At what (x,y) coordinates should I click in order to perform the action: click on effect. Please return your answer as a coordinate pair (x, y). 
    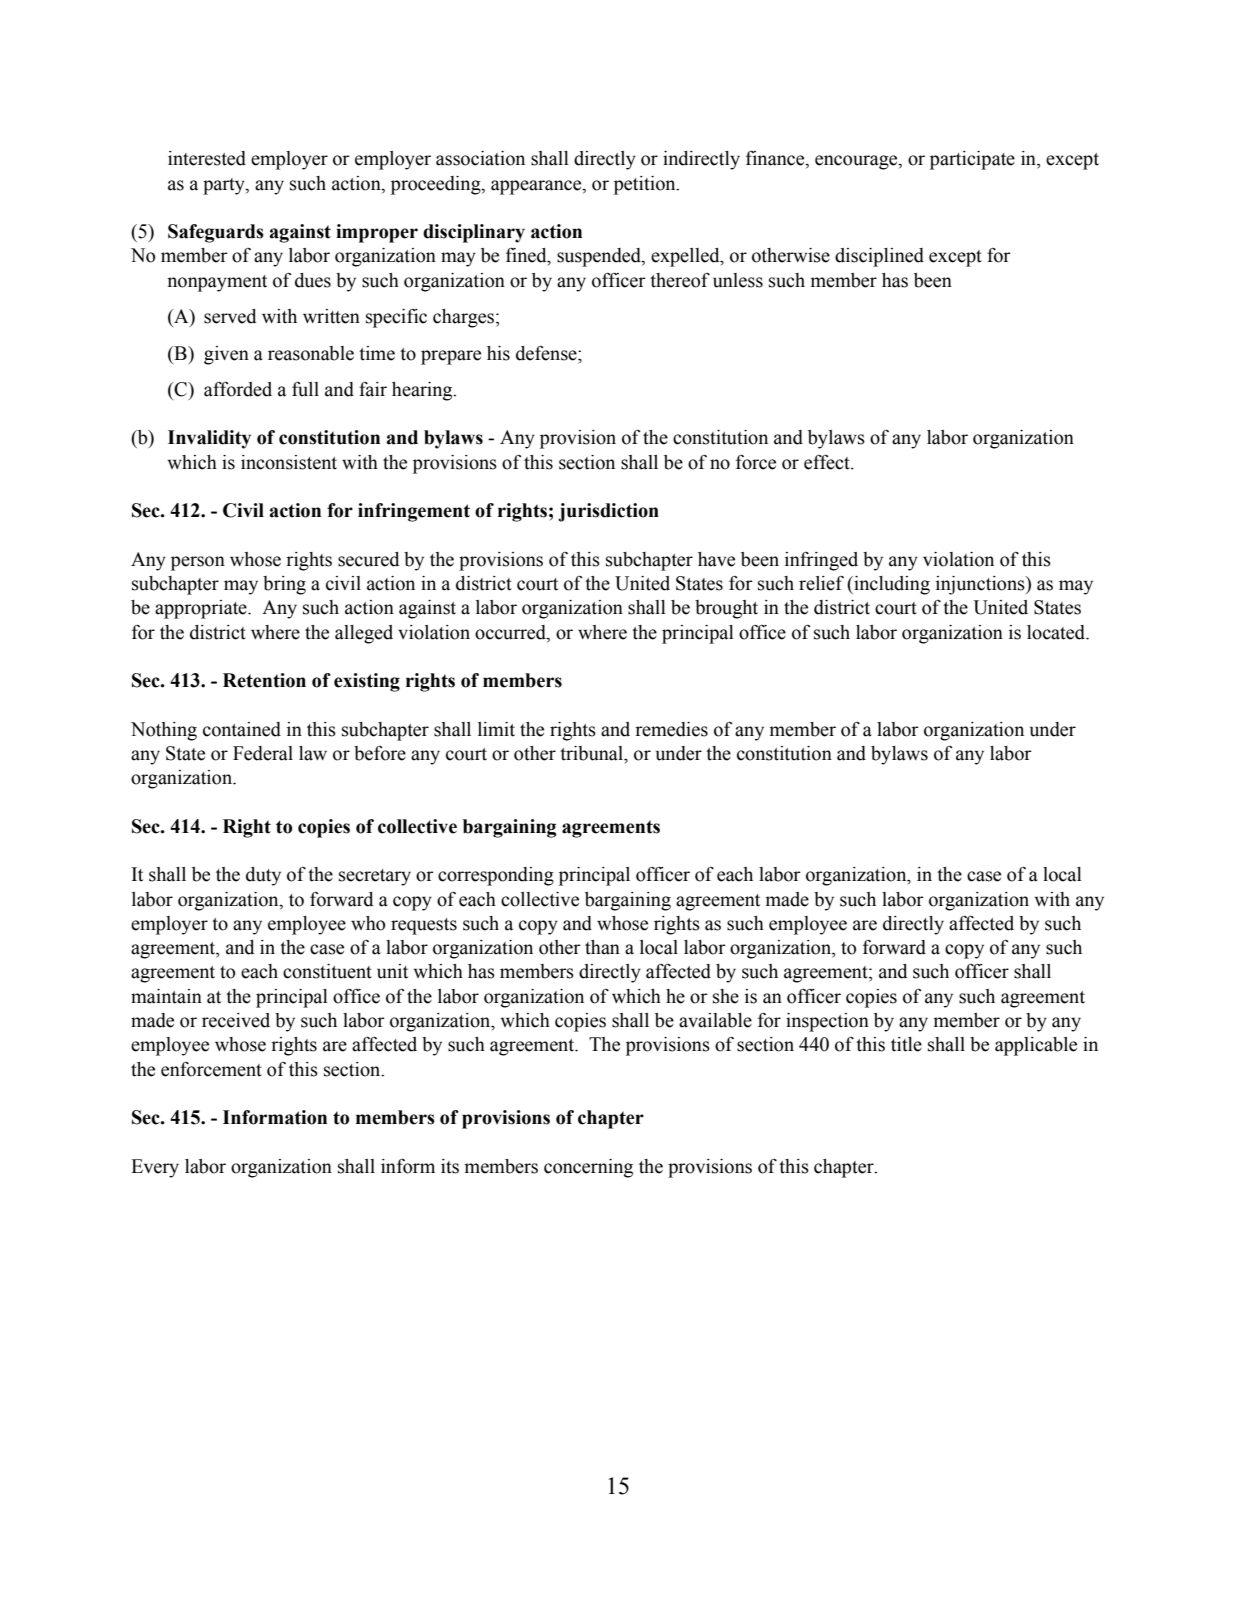
    Looking at the image, I should click on (828, 462).
